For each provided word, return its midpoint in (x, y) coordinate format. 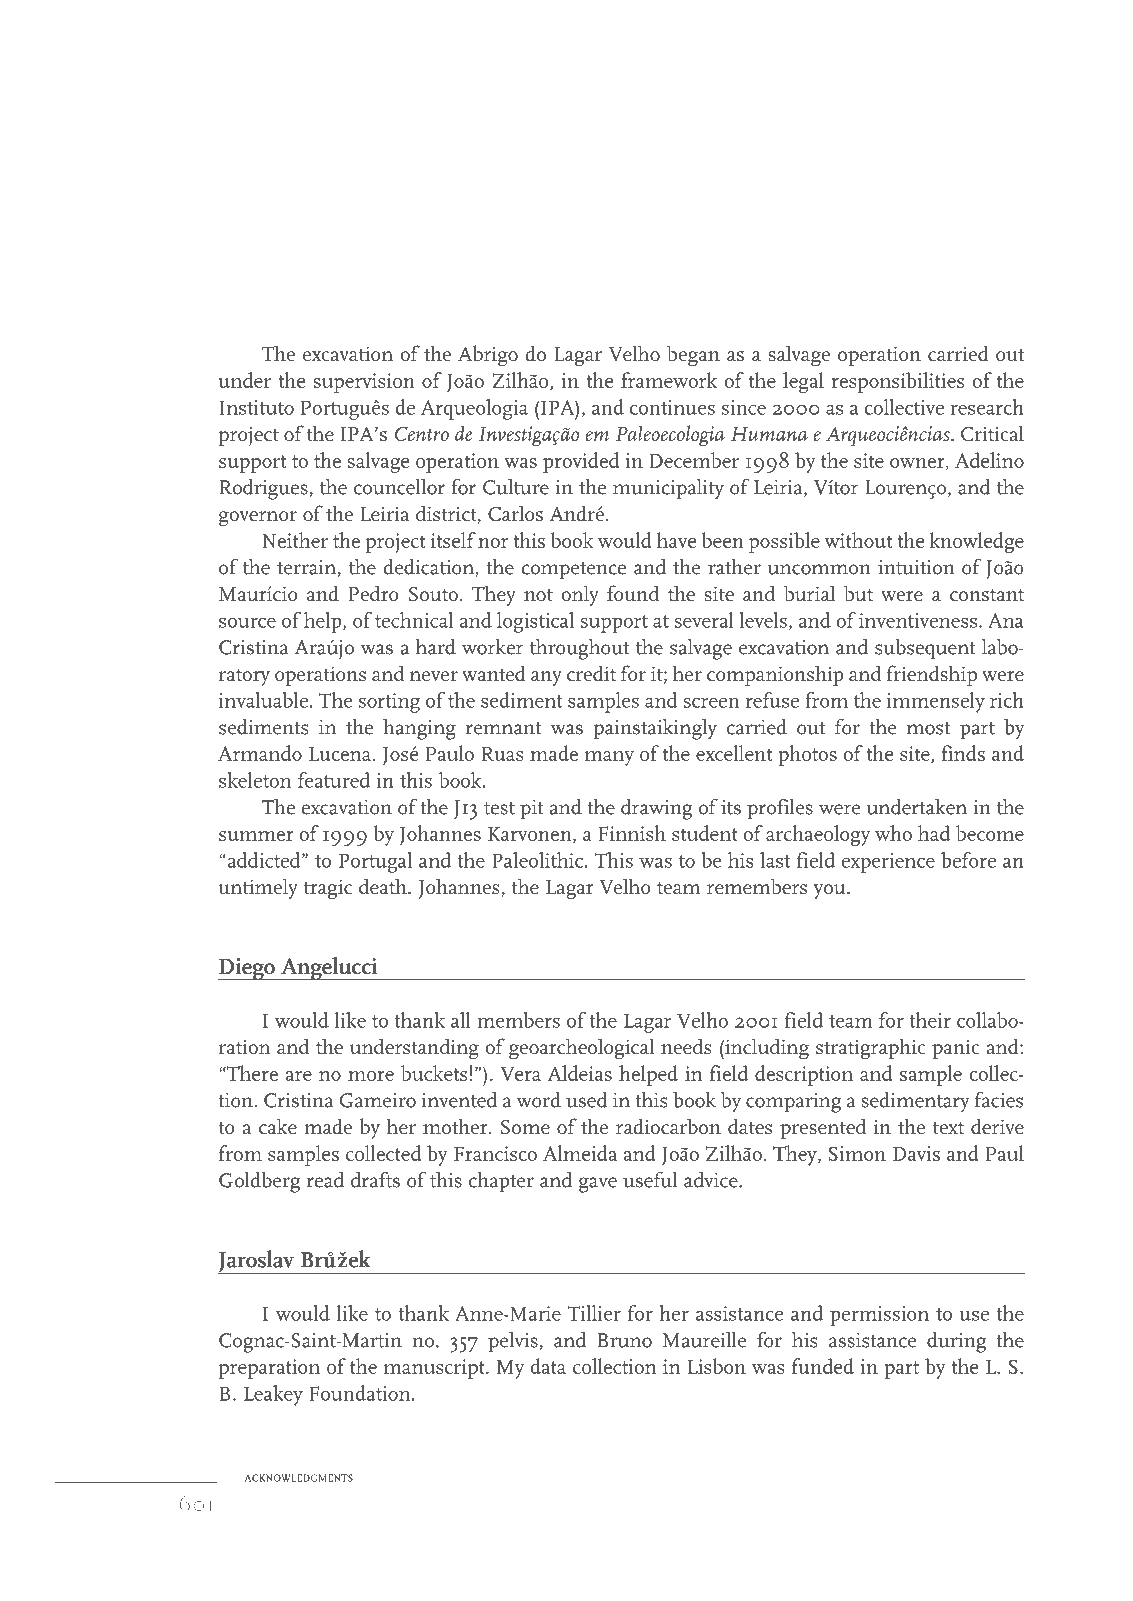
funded (823, 1366)
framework (669, 380)
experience (888, 863)
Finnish (632, 833)
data (548, 1366)
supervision (364, 383)
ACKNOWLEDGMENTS (299, 1478)
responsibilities (897, 382)
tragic (328, 889)
